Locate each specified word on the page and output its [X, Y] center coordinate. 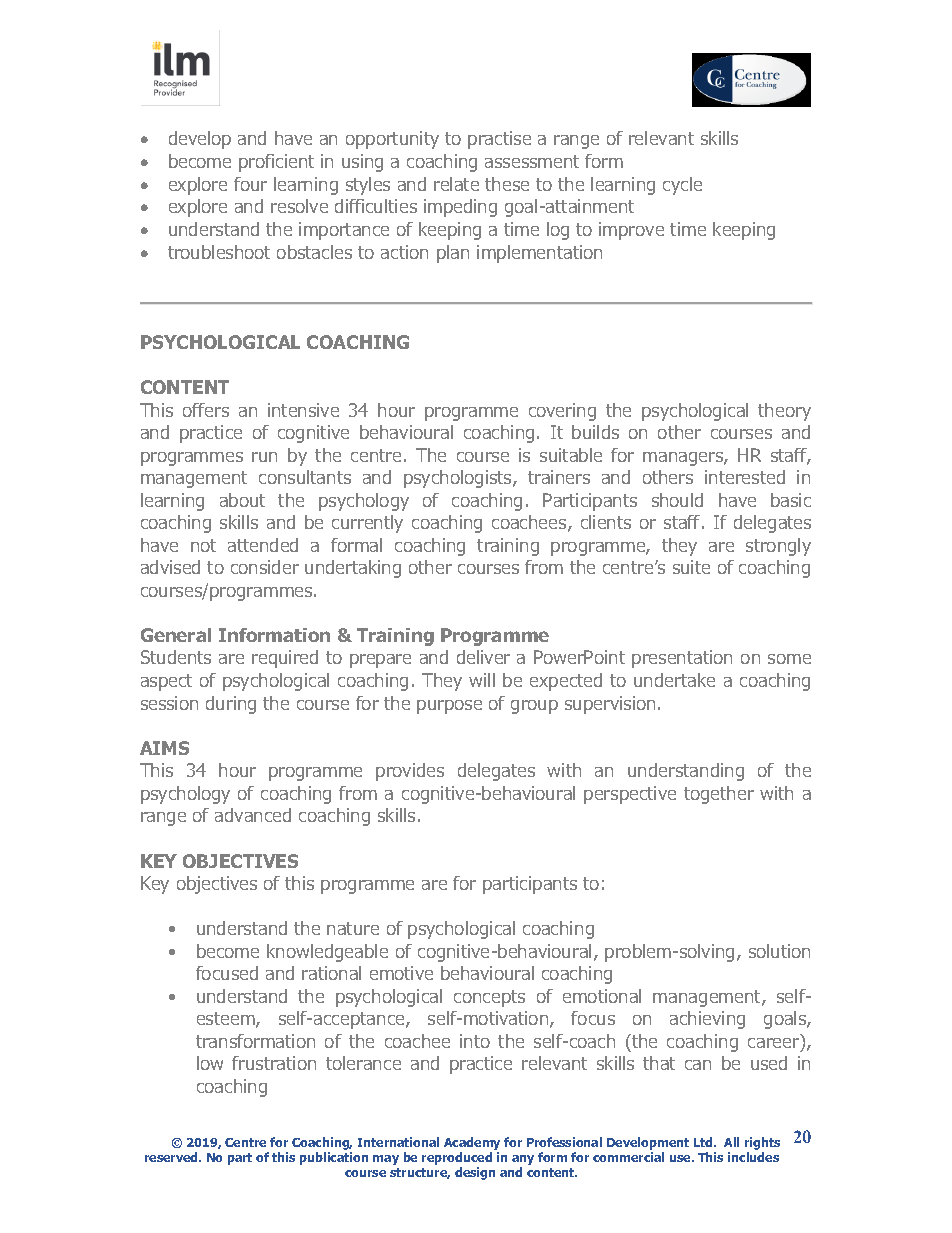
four [250, 184]
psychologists [459, 479]
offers [206, 410]
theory [784, 412]
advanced [253, 815]
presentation [682, 659]
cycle [682, 186]
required [285, 659]
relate [456, 184]
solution [779, 951]
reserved [172, 1157]
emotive [401, 973]
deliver [483, 657]
